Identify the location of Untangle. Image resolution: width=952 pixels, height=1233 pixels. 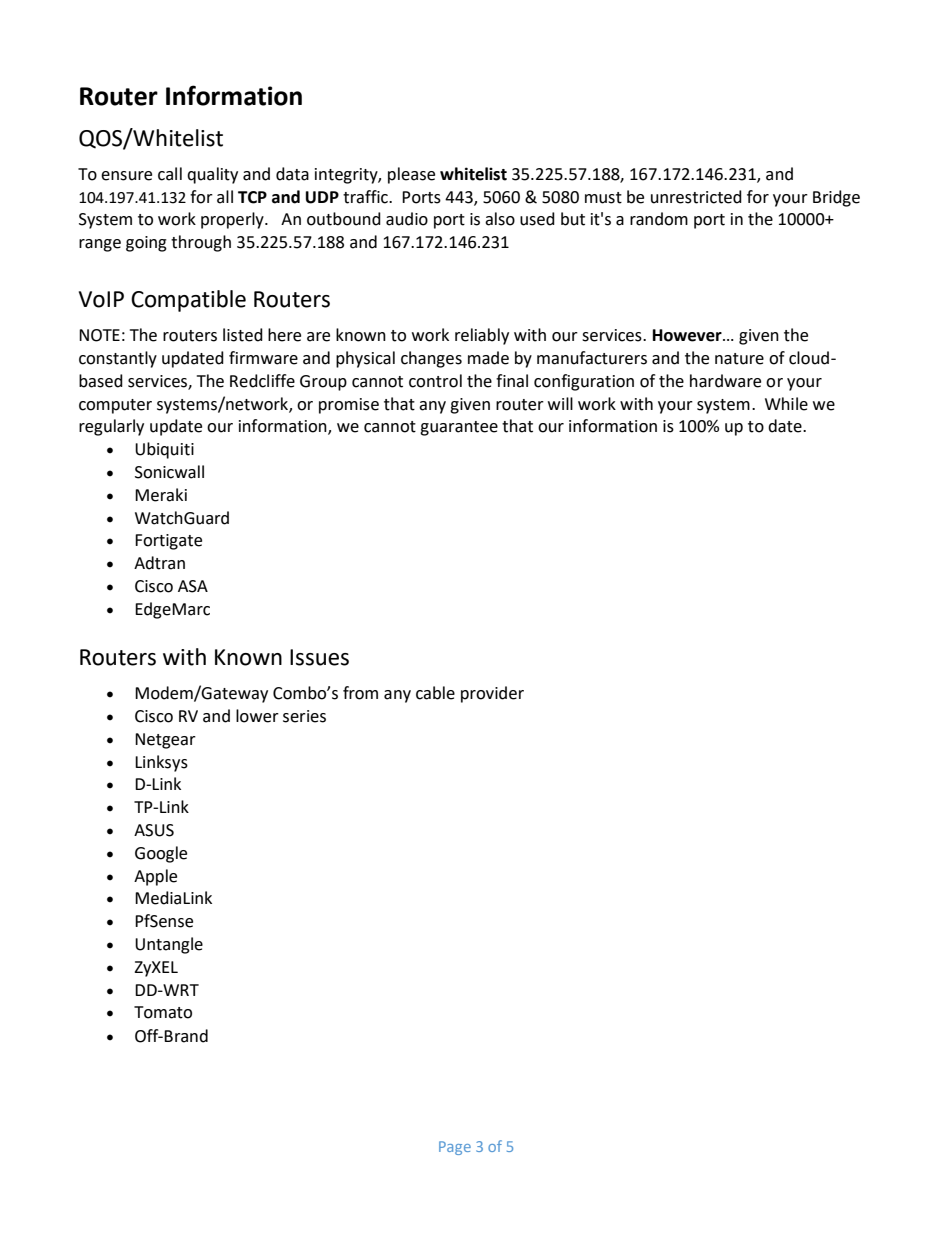
(169, 945).
